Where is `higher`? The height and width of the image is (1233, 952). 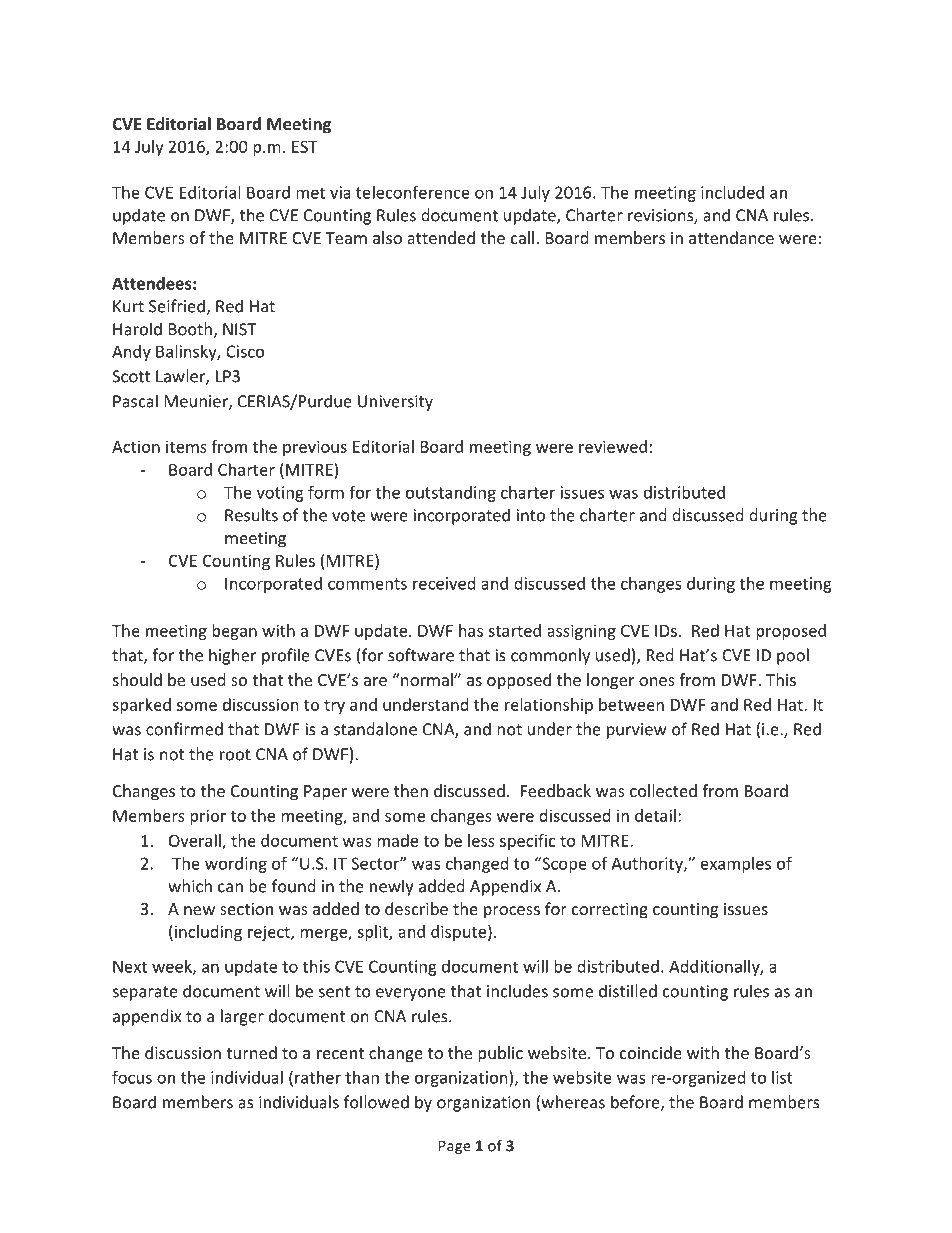 higher is located at coordinates (232, 656).
